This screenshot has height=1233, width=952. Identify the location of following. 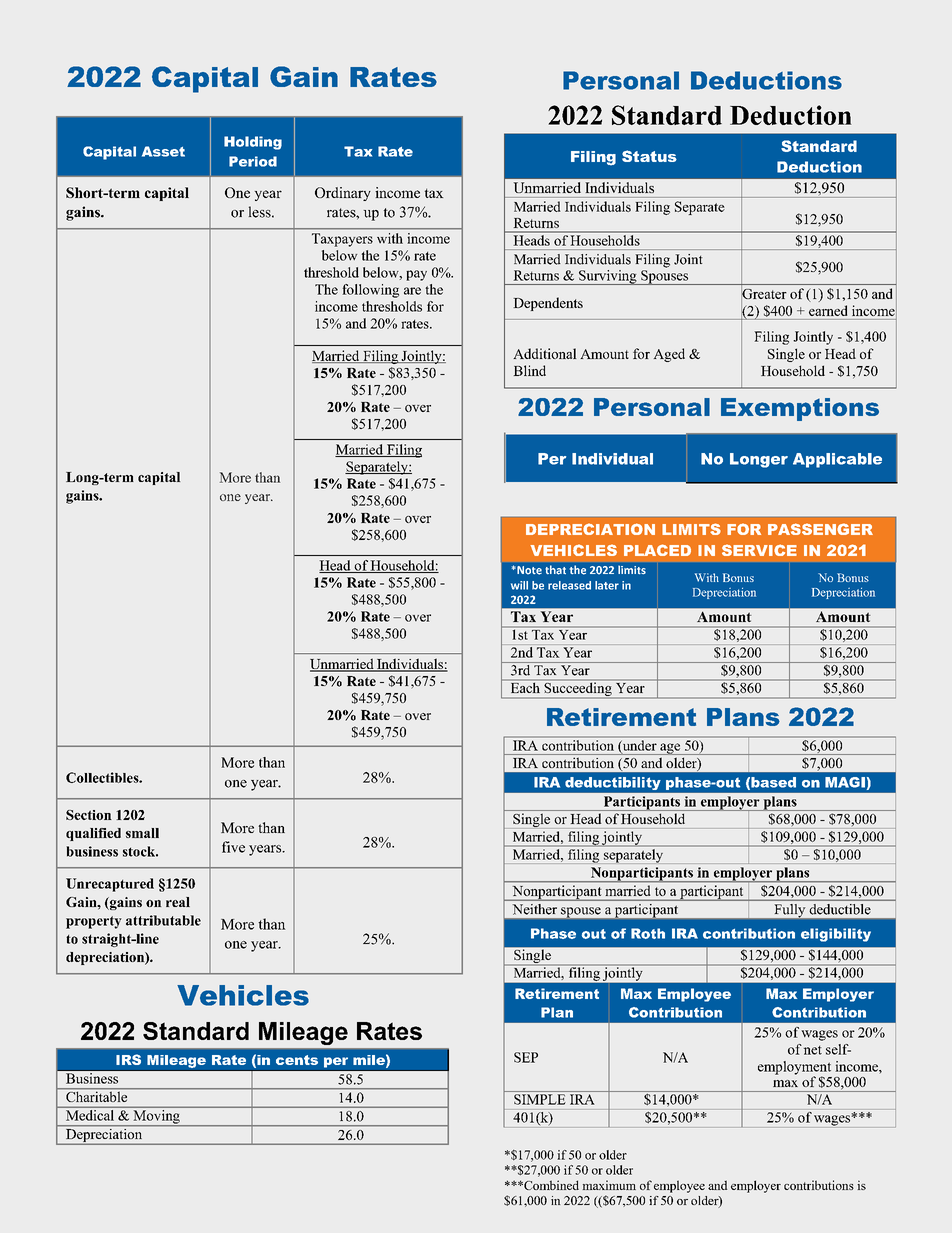
(370, 291).
